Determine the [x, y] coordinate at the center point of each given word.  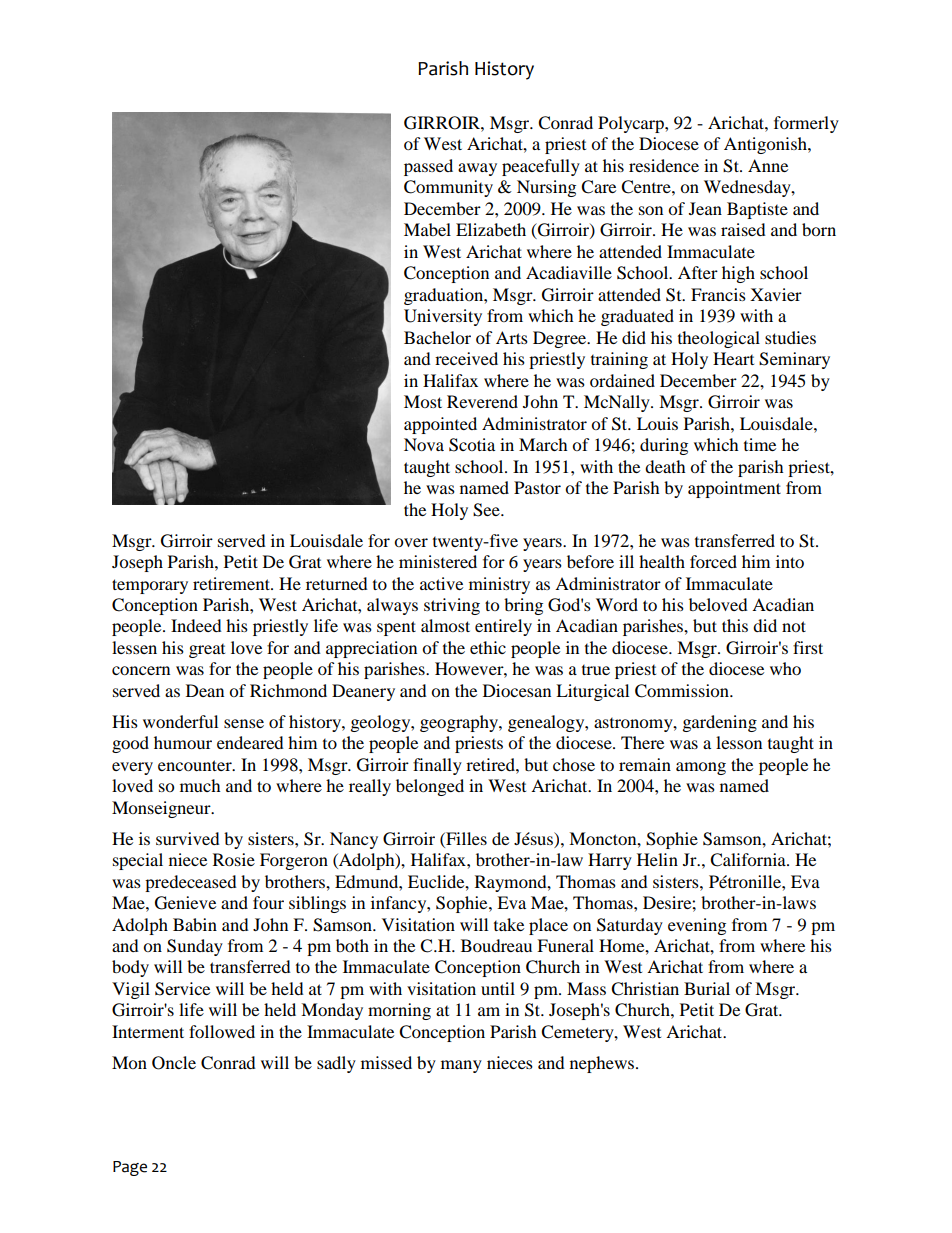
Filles [465, 838]
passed [428, 167]
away [477, 169]
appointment [734, 489]
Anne [768, 165]
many [461, 1066]
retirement [232, 583]
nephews [602, 1064]
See [487, 510]
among [701, 768]
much [200, 785]
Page [130, 1168]
